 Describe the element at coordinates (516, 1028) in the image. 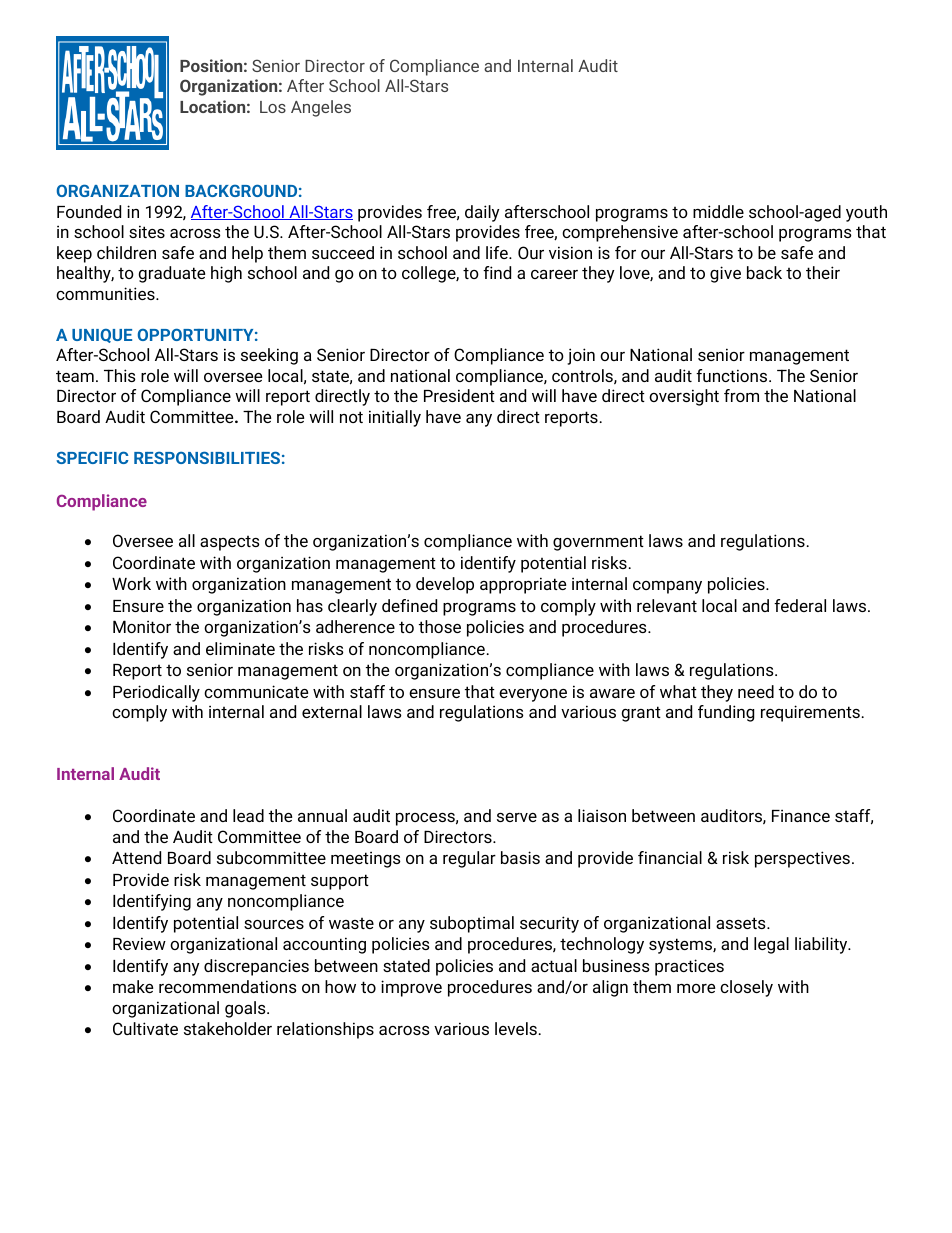

I see `levels` at that location.
